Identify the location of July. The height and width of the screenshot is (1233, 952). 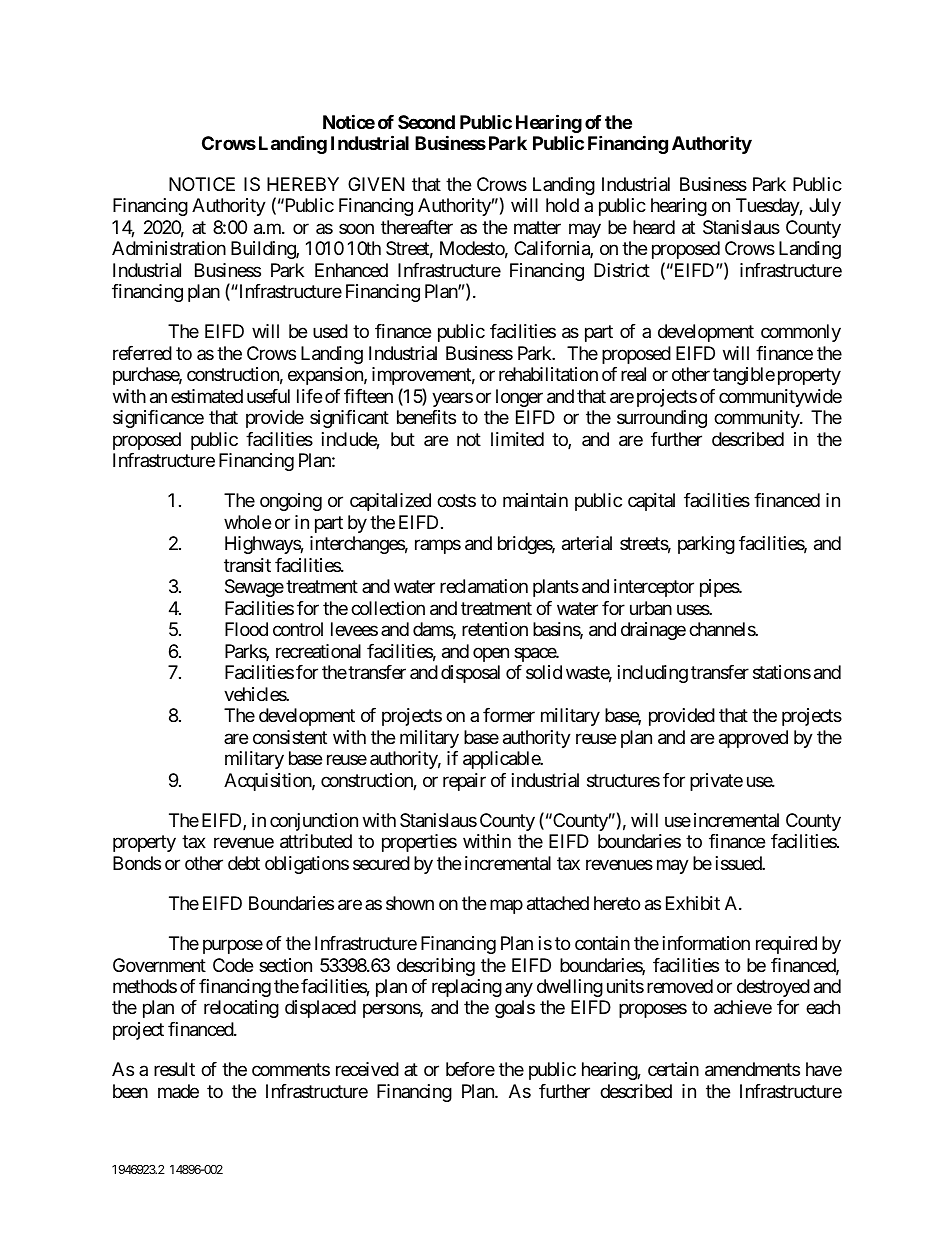
(825, 207).
